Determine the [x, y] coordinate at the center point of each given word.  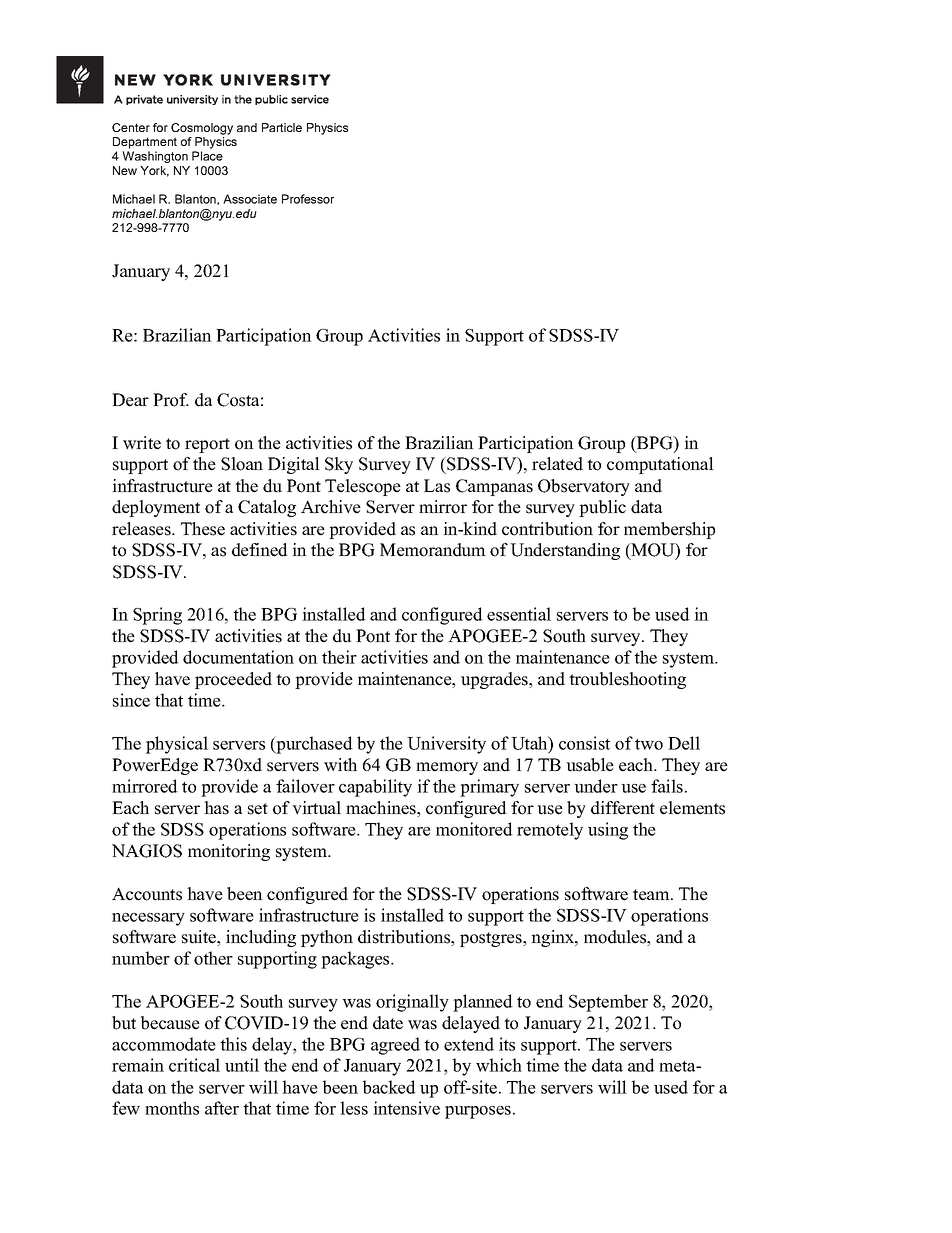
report [207, 445]
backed [389, 1087]
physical [177, 745]
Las [437, 486]
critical [194, 1065]
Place [207, 156]
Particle [282, 127]
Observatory [584, 487]
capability [375, 788]
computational [660, 465]
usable [590, 765]
